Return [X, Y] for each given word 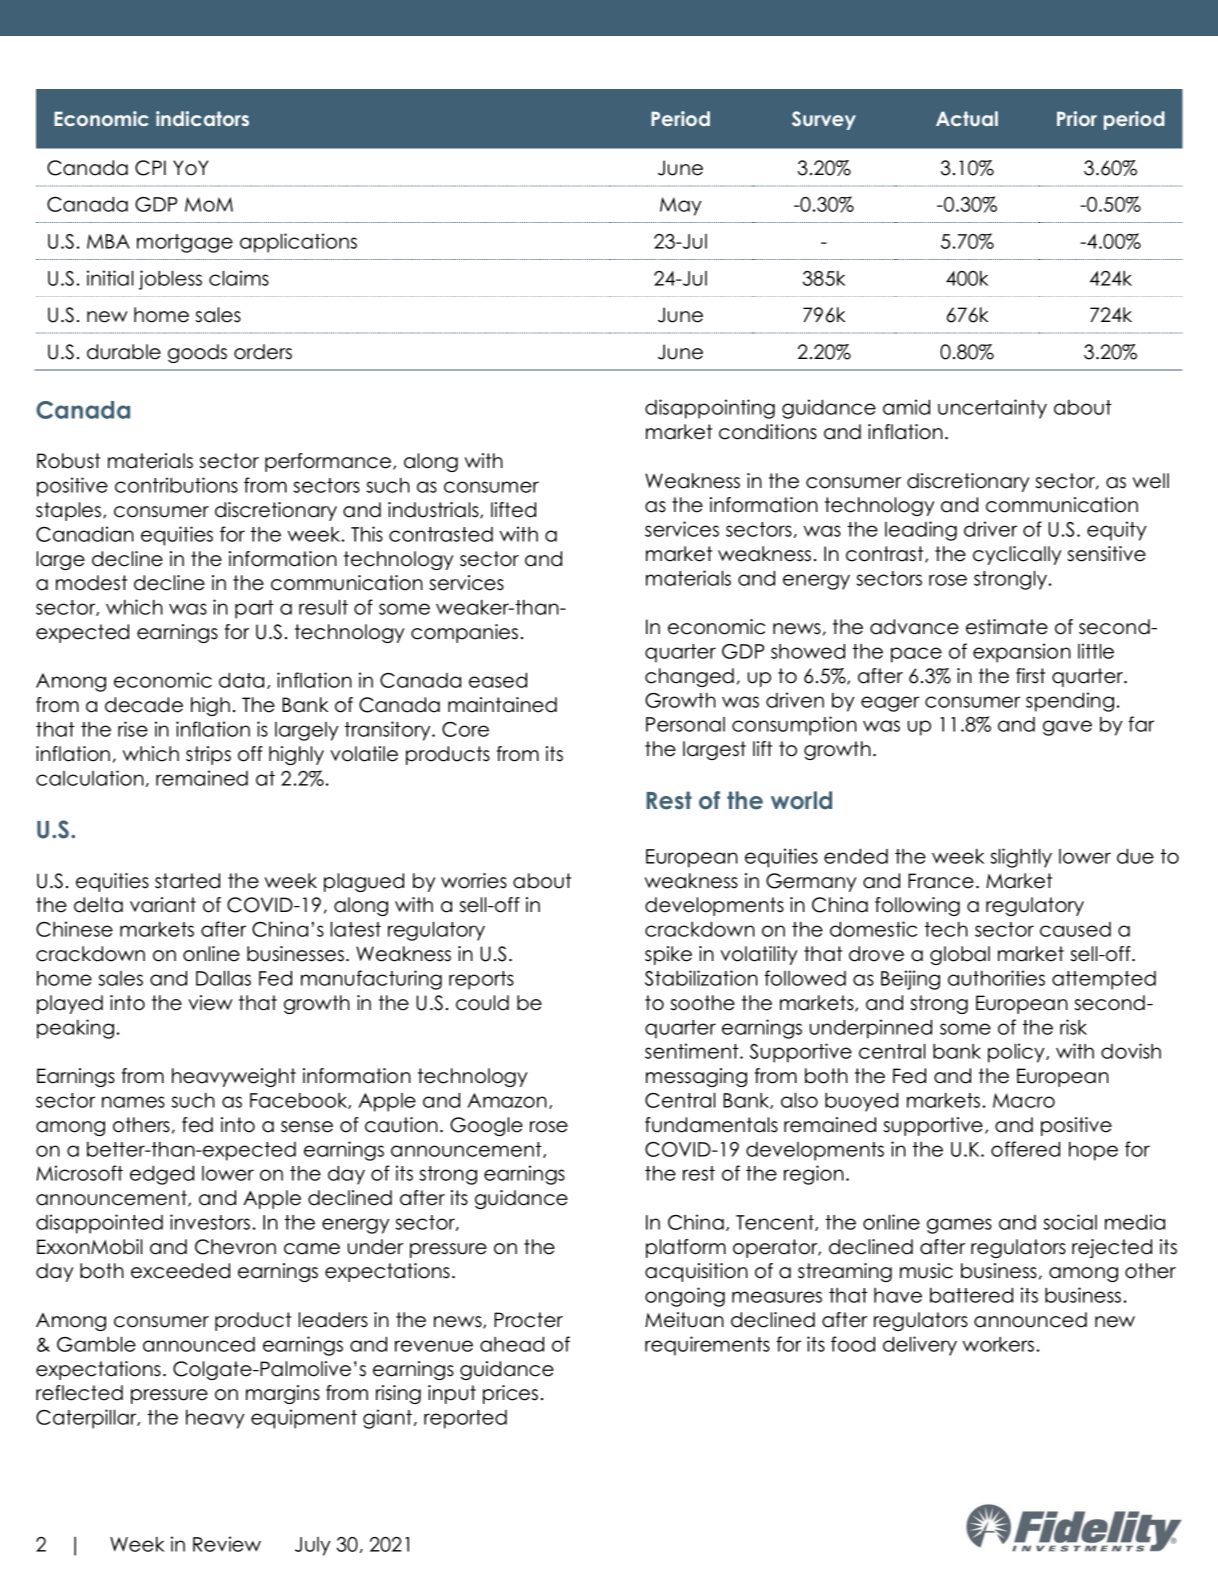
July [312, 1546]
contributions [176, 485]
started [187, 881]
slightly [1021, 858]
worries [474, 881]
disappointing [710, 409]
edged [162, 1175]
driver [990, 529]
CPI [150, 168]
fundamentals [711, 1125]
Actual [967, 118]
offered [1025, 1149]
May [680, 206]
